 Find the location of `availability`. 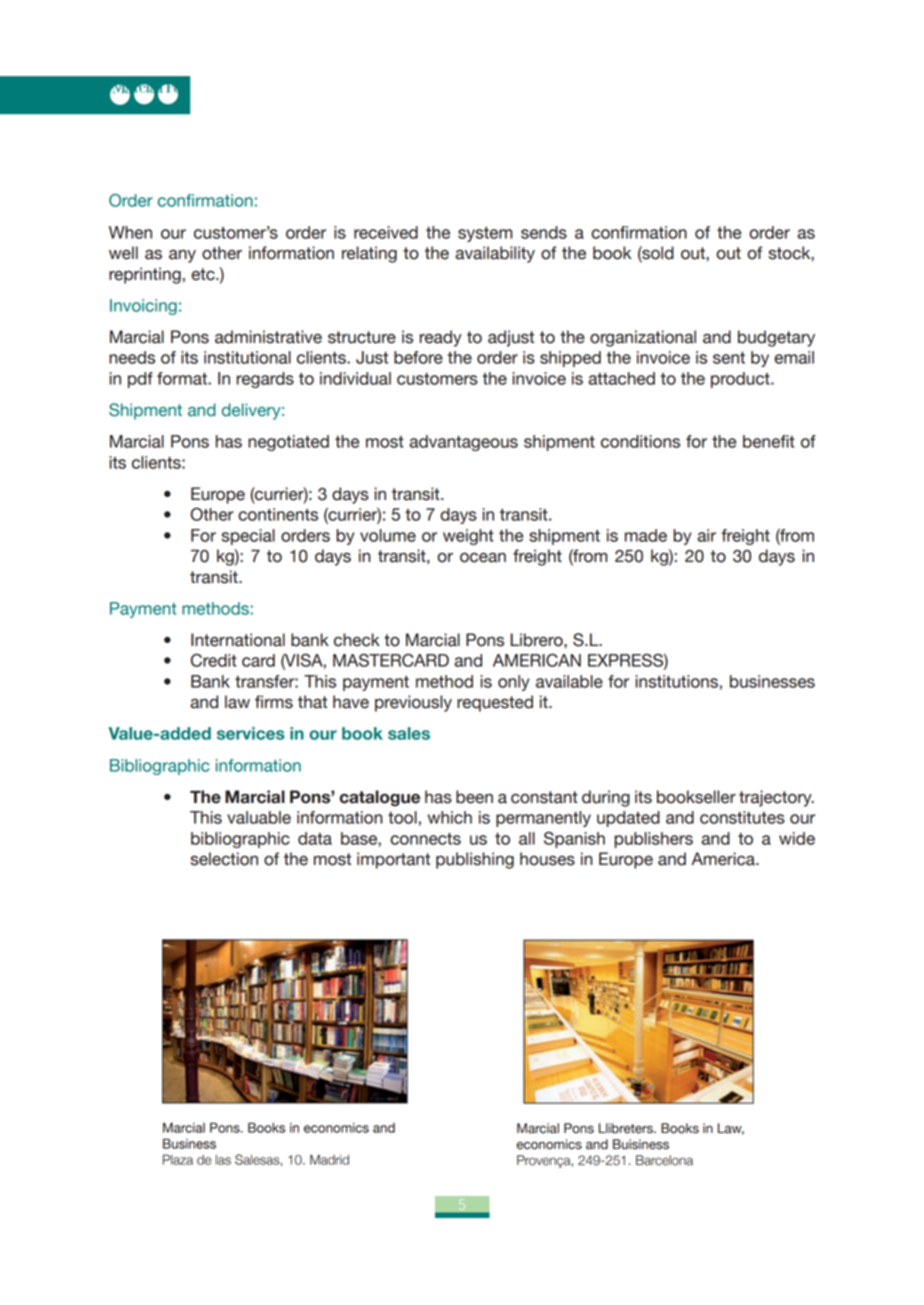

availability is located at coordinates (495, 254).
